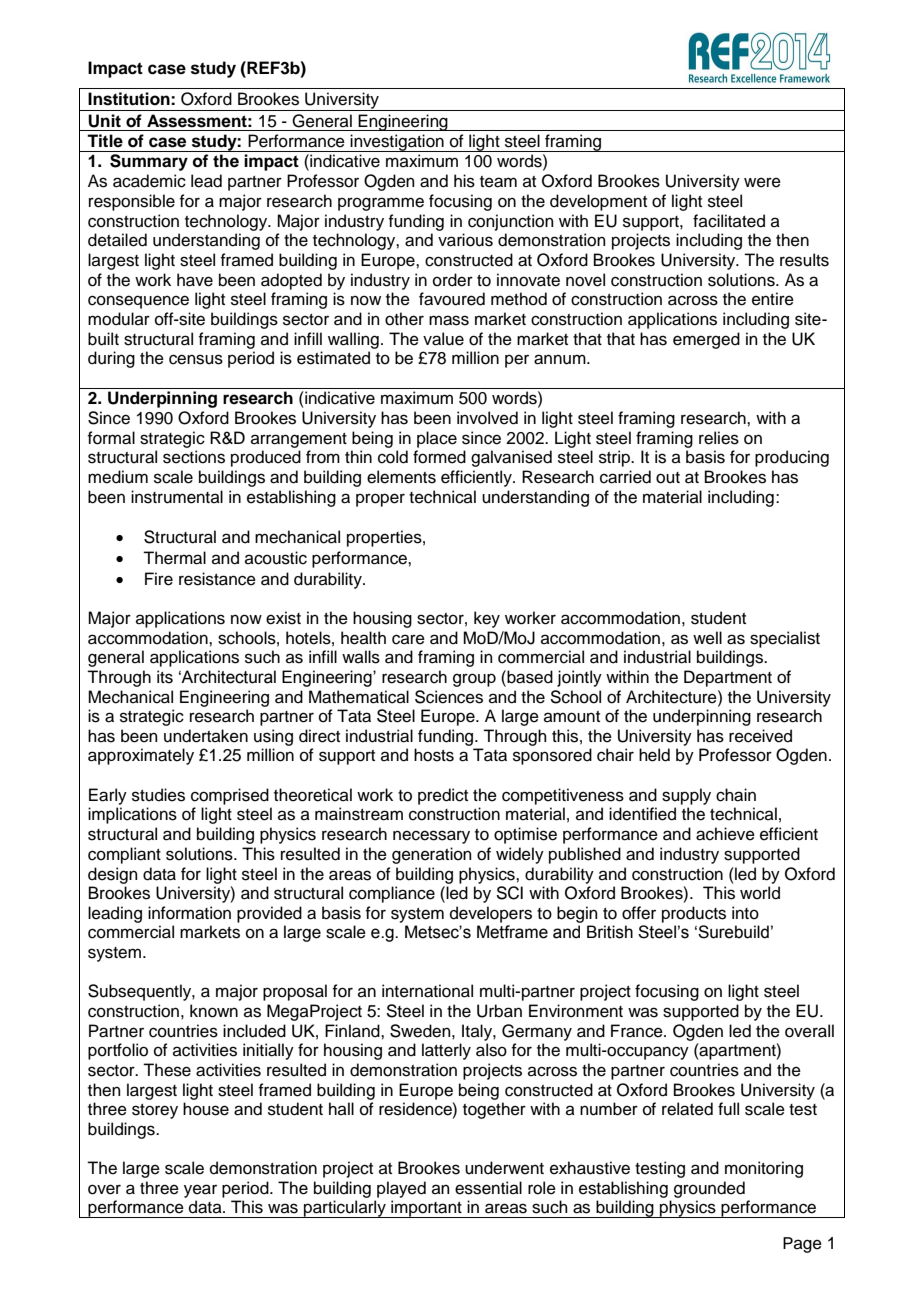 The height and width of the image is (1308, 924). I want to click on facilitated, so click(729, 221).
